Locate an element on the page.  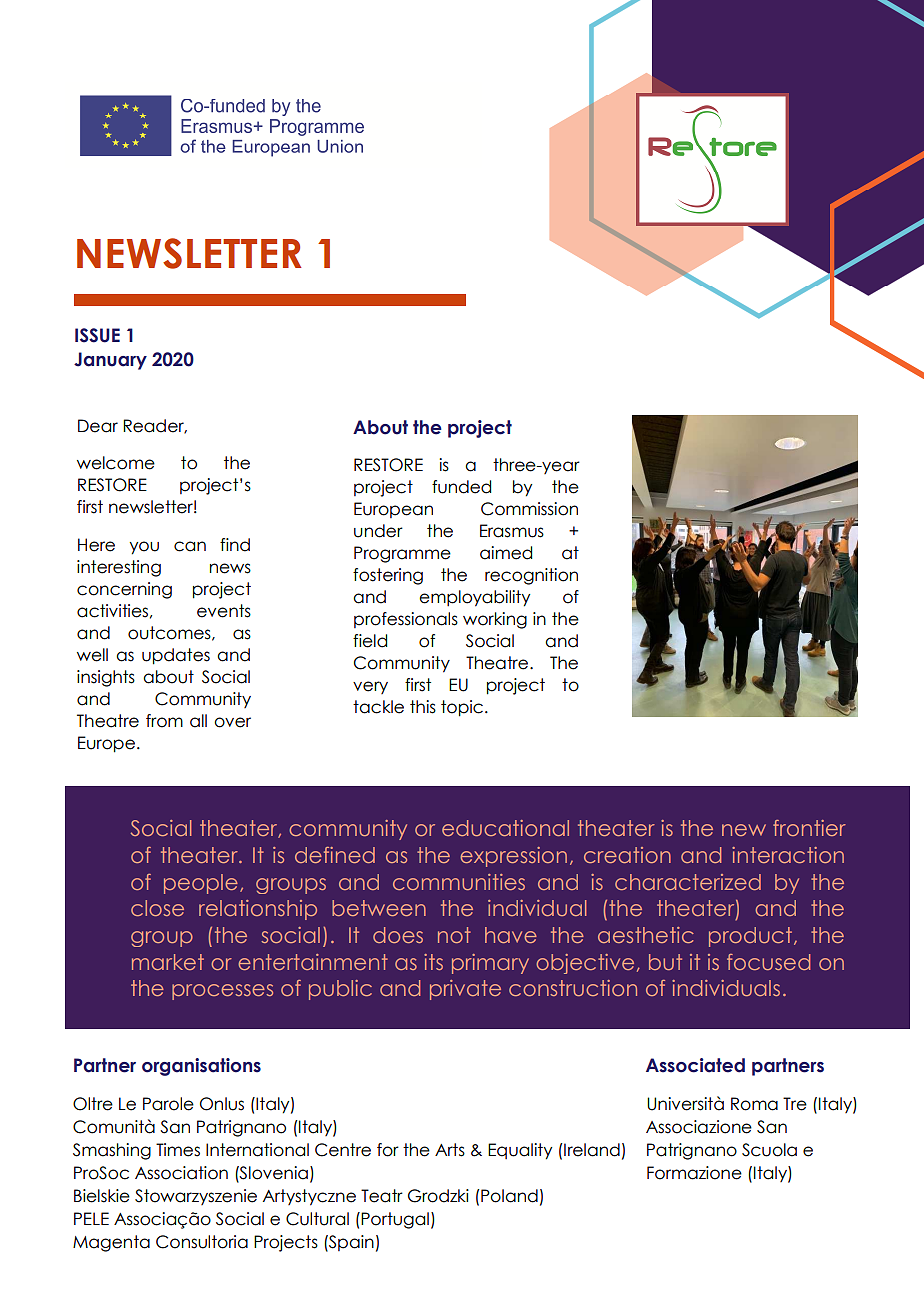
employability is located at coordinates (474, 598).
